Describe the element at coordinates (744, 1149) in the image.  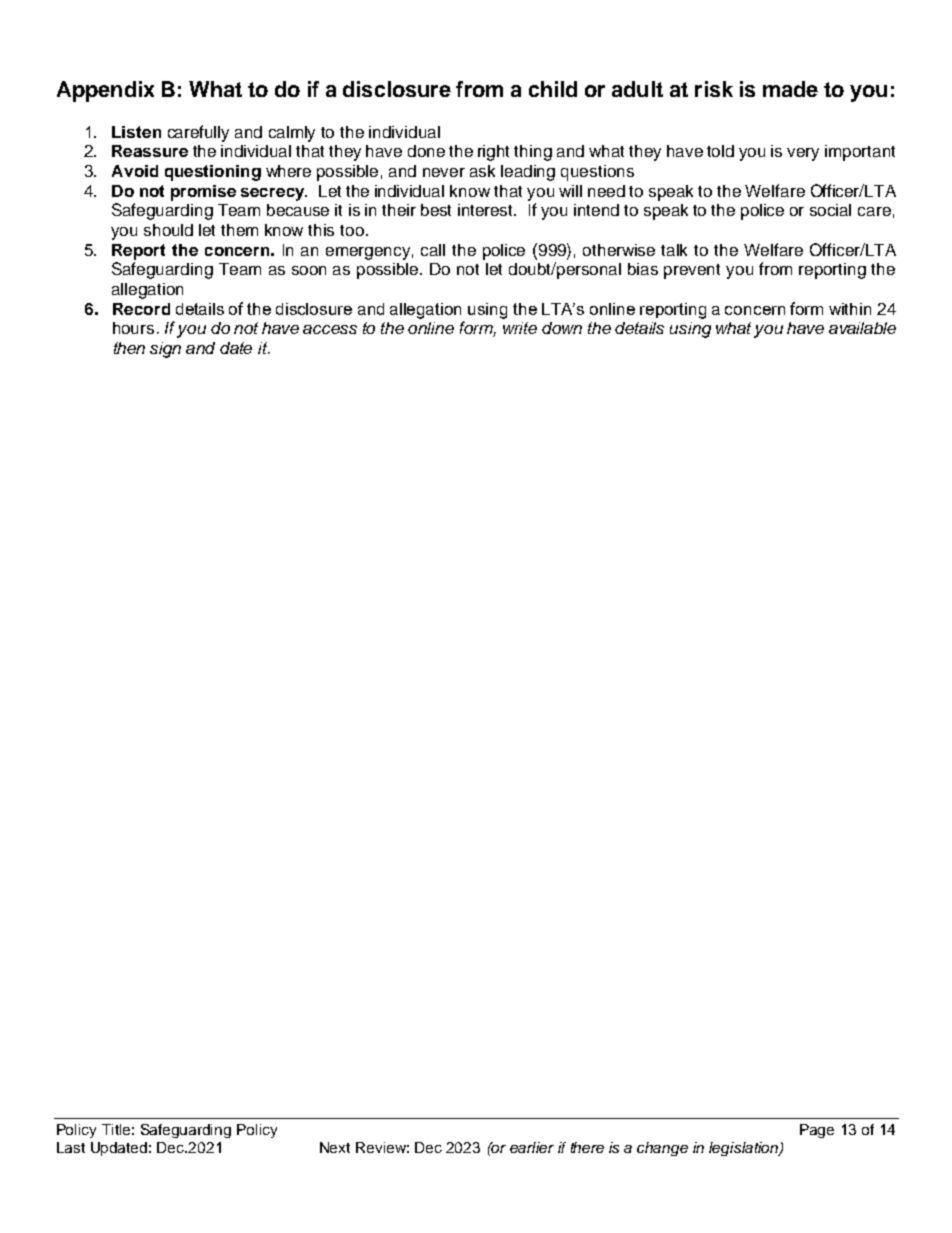
I see `legislation` at that location.
